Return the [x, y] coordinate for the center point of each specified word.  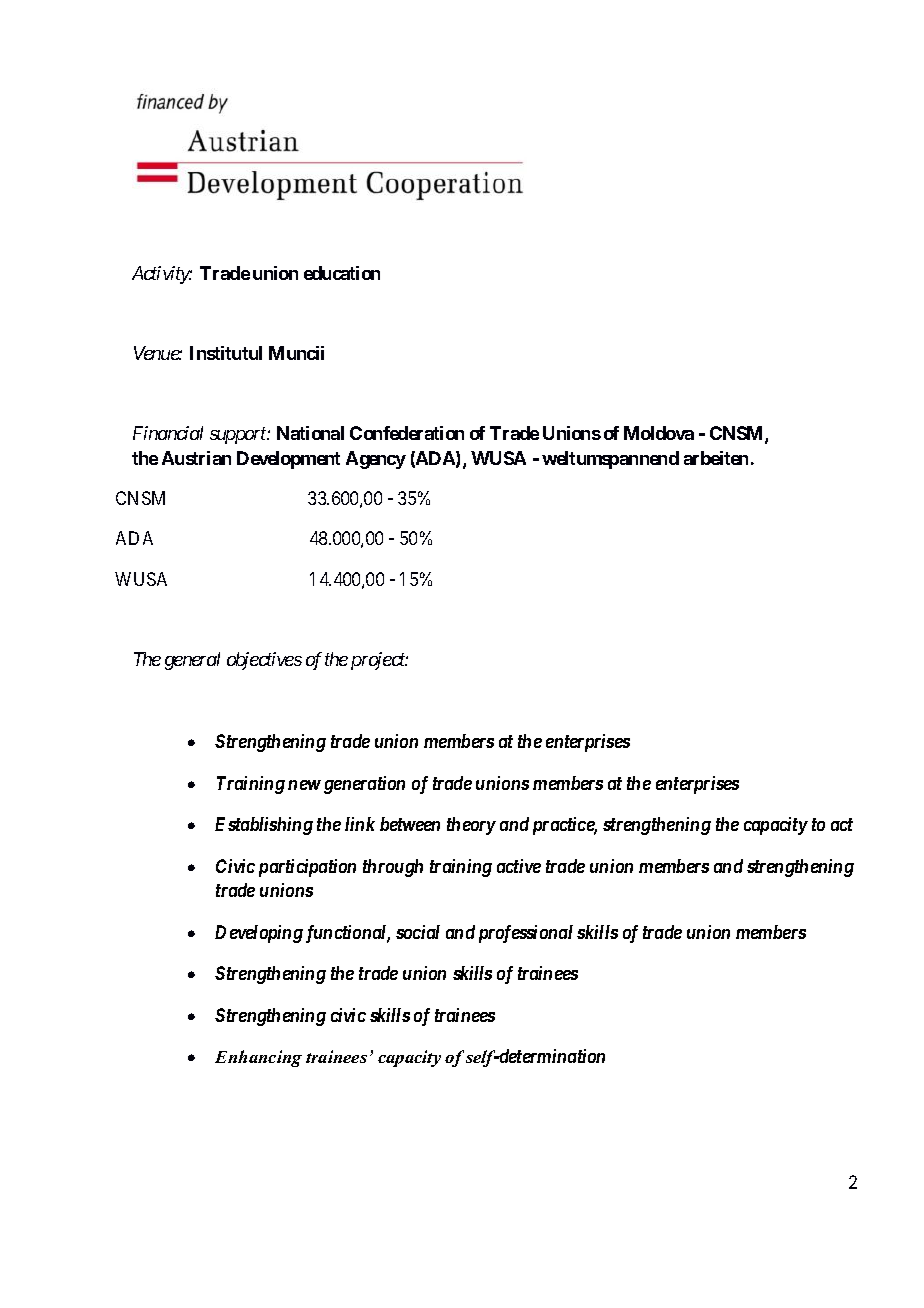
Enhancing [258, 1058]
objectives [264, 661]
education [342, 273]
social [418, 932]
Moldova [659, 433]
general [192, 661]
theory [471, 826]
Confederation [407, 433]
